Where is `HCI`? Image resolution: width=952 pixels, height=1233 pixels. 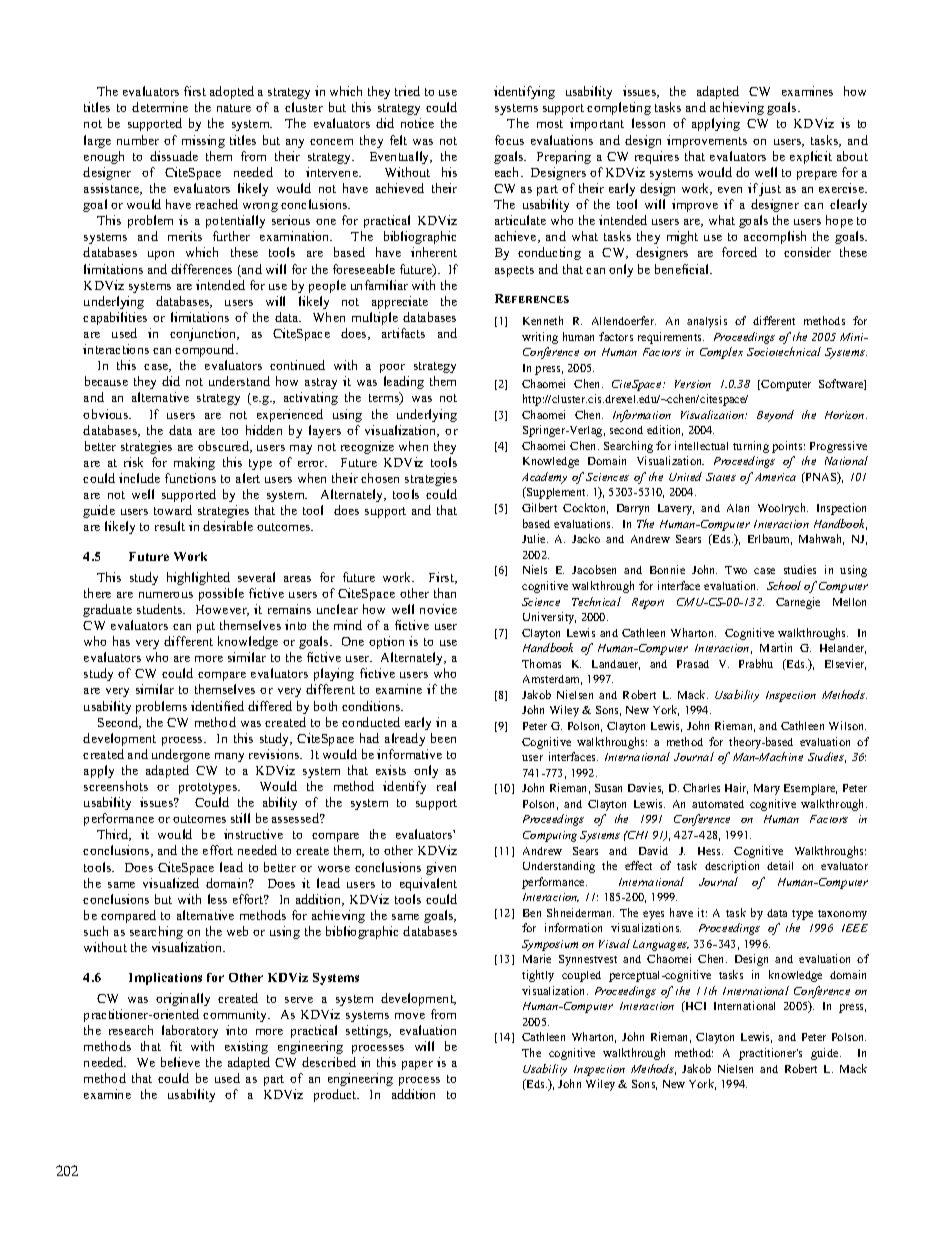
HCI is located at coordinates (695, 1005).
